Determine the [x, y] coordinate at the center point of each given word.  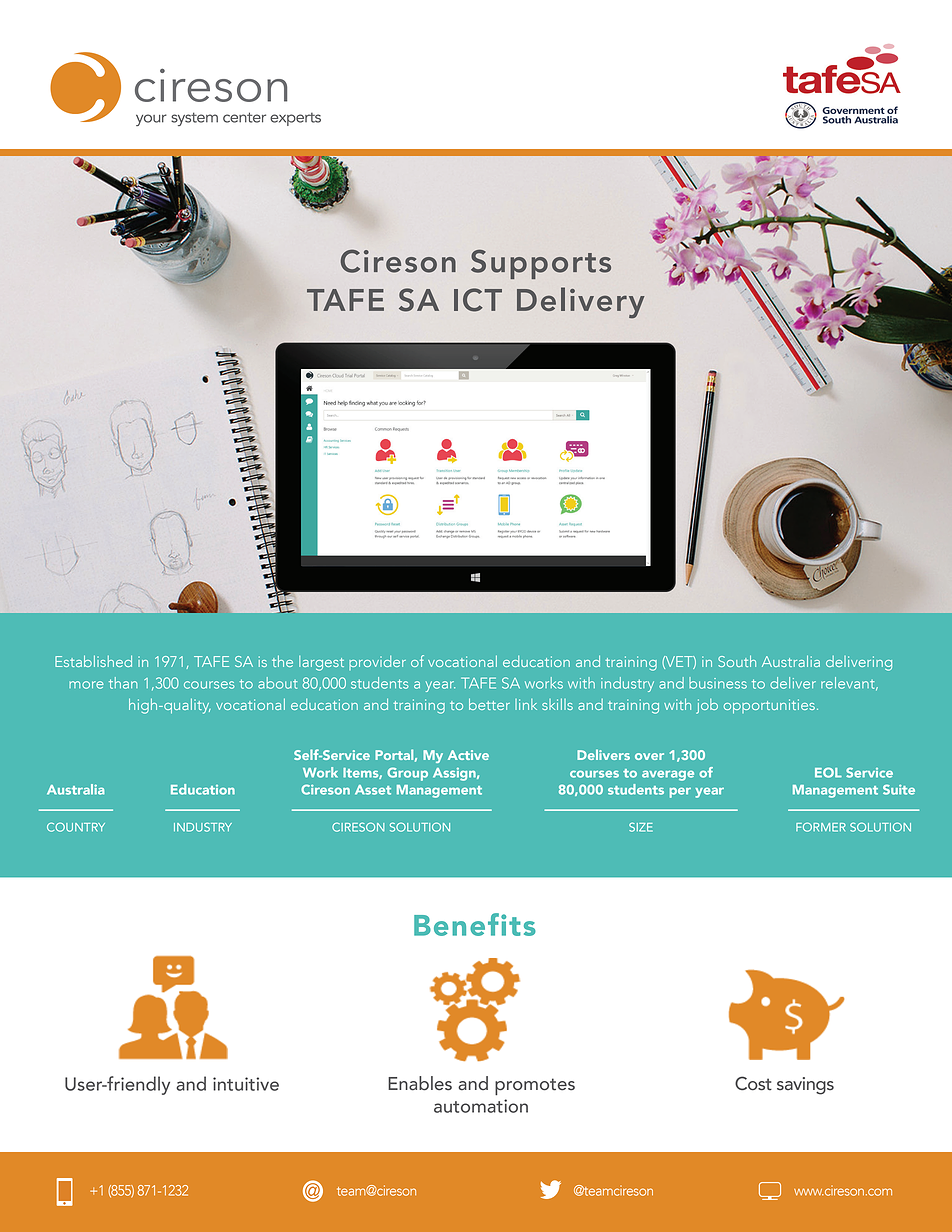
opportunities [769, 706]
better [489, 704]
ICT [478, 300]
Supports [541, 264]
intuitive [246, 1084]
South [737, 661]
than [123, 683]
